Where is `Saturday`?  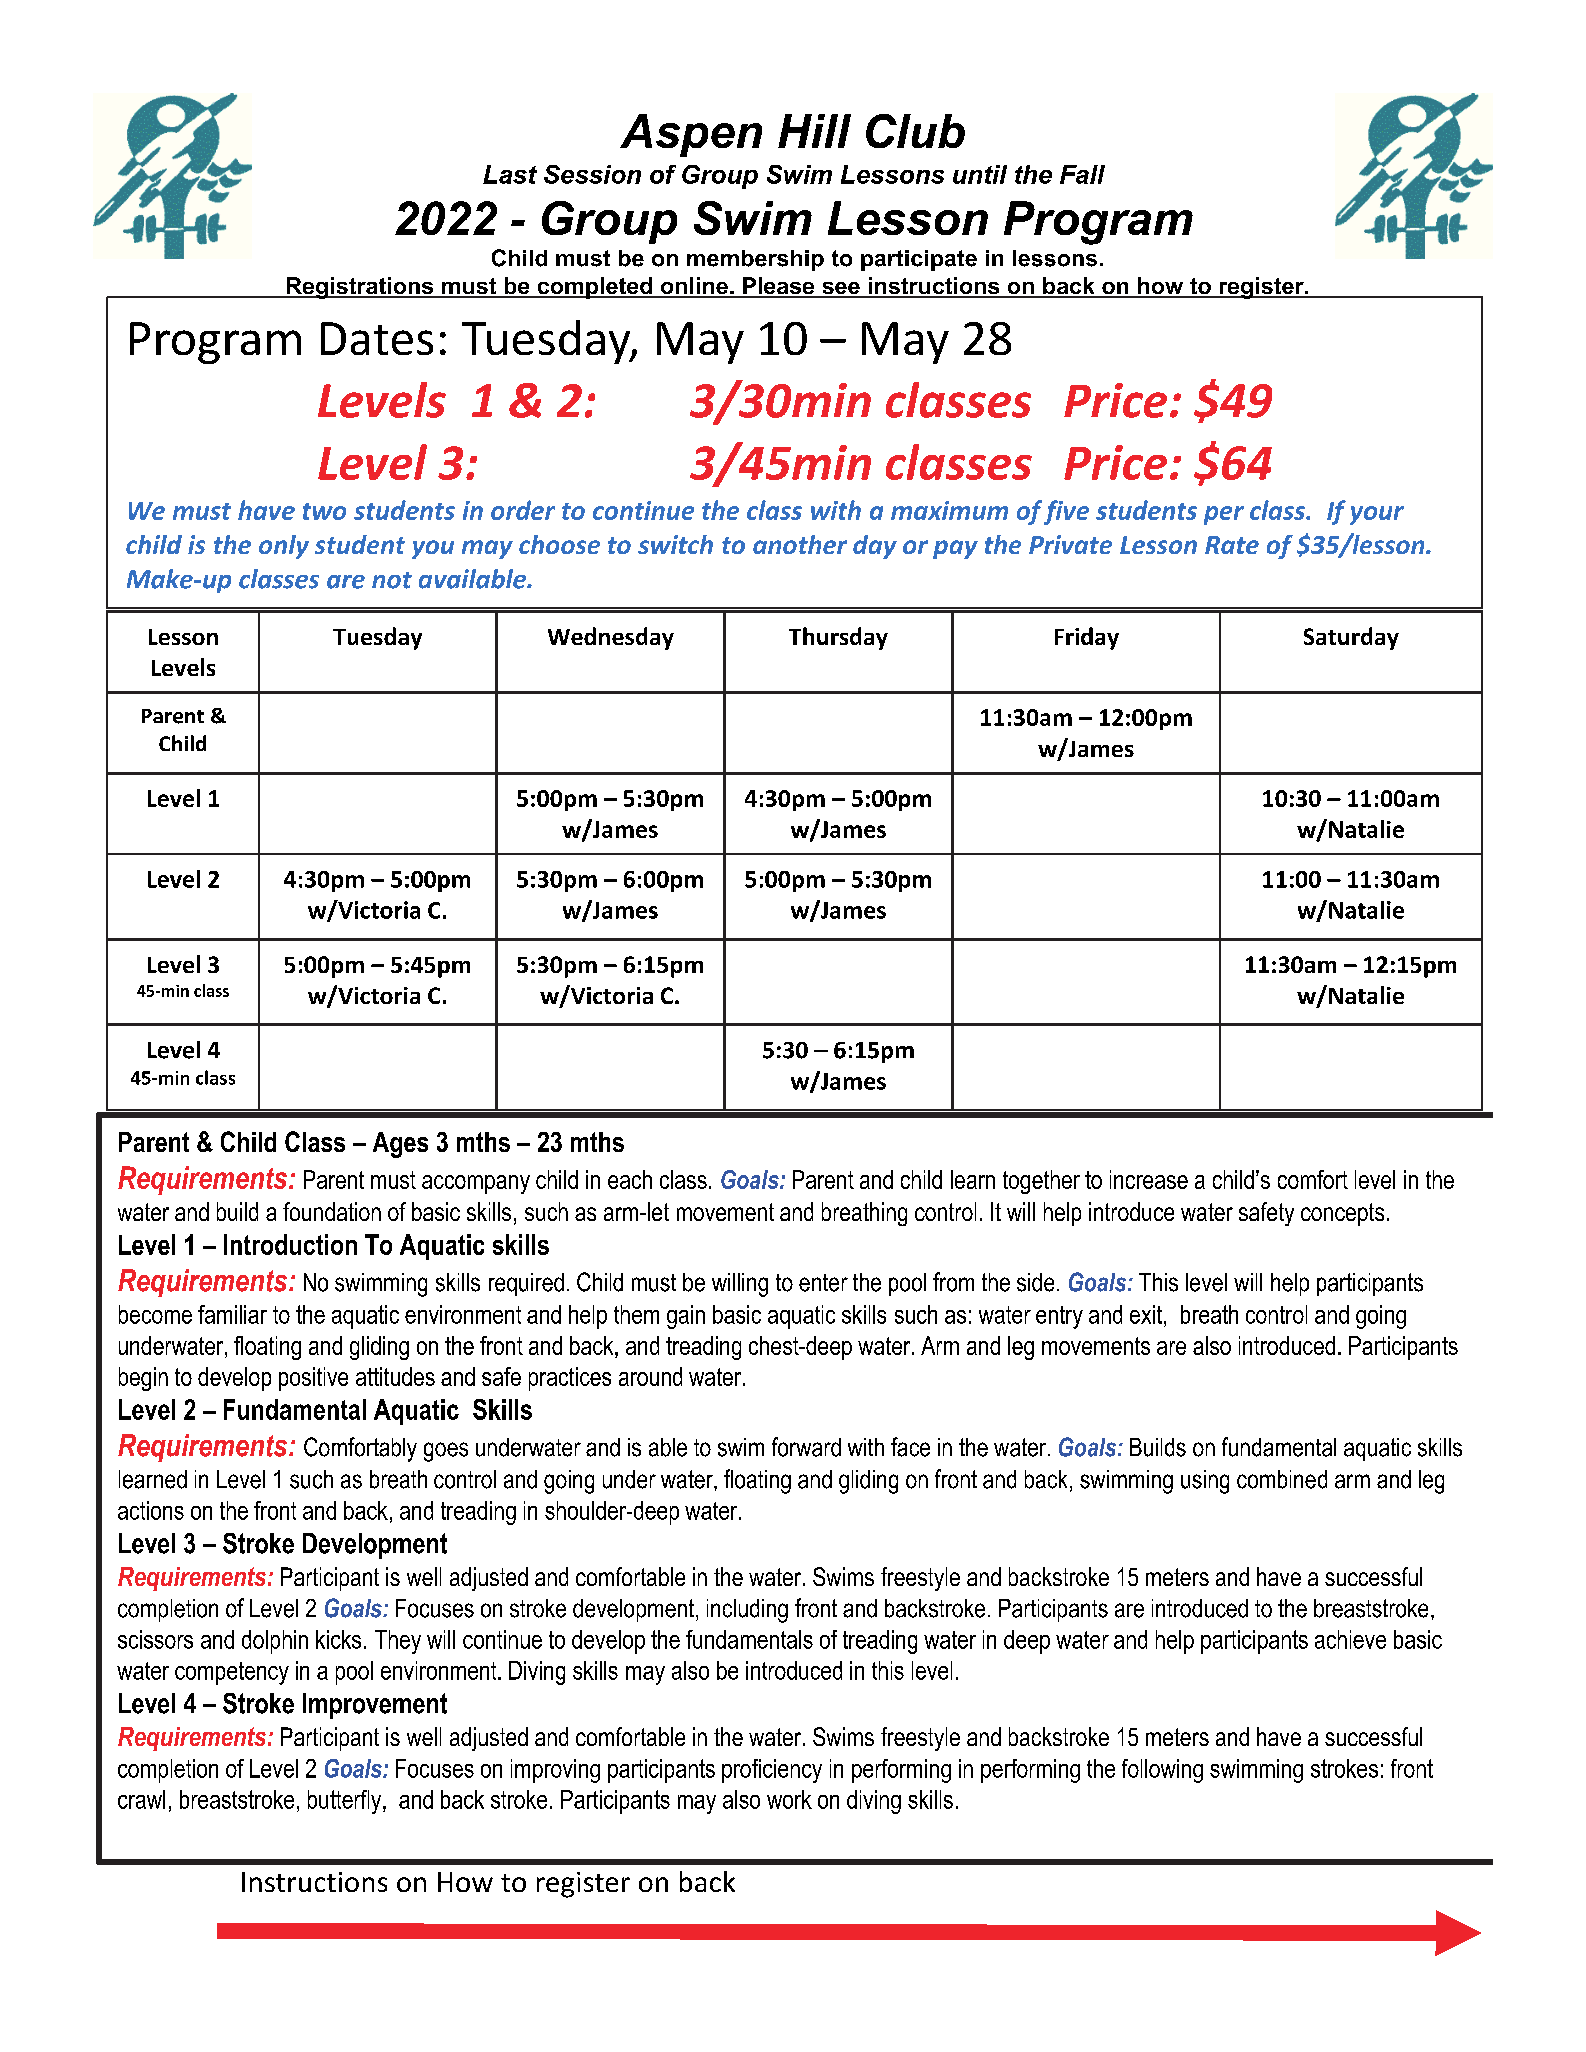
Saturday is located at coordinates (1351, 638).
